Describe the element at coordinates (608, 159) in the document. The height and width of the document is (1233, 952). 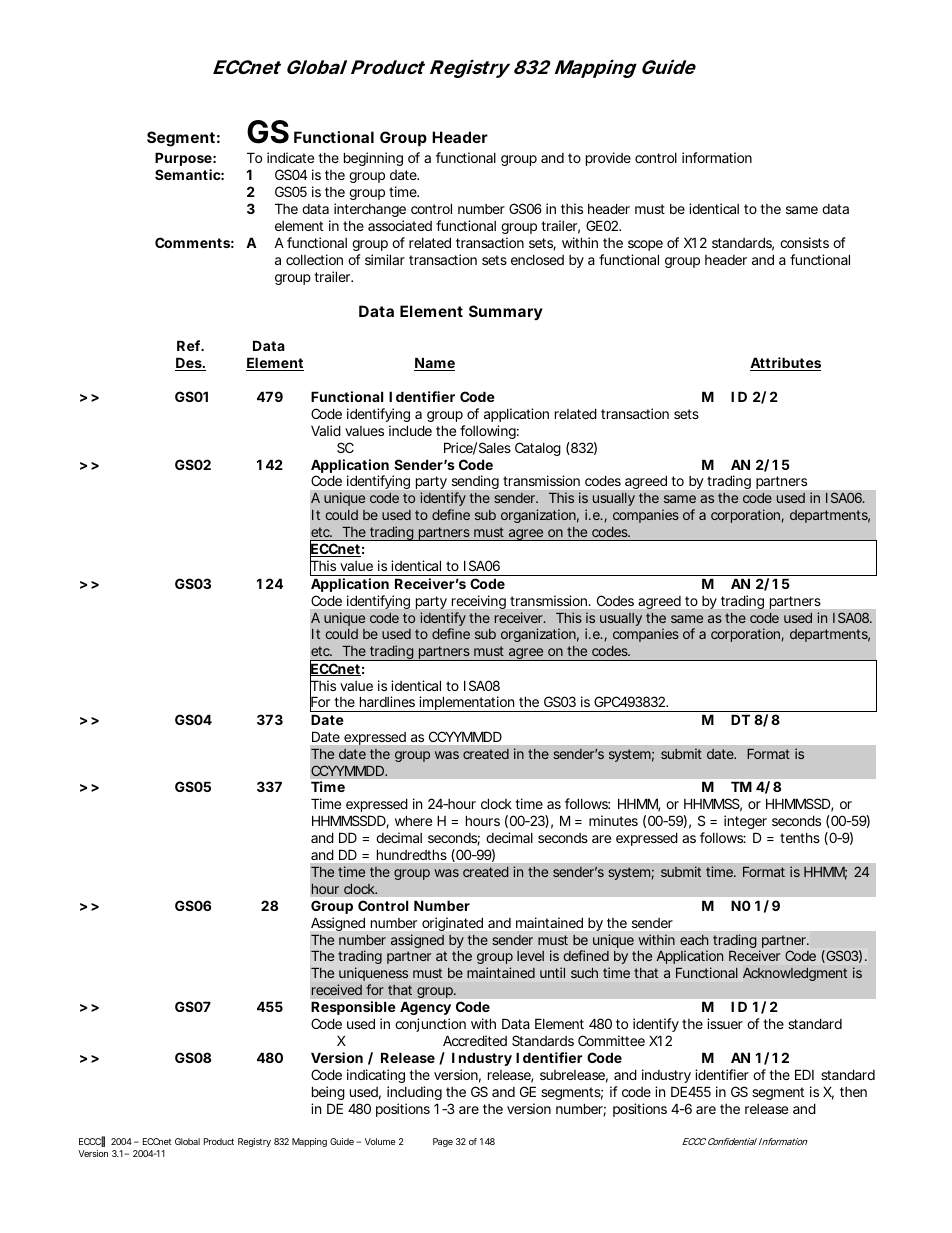
I see `provide` at that location.
